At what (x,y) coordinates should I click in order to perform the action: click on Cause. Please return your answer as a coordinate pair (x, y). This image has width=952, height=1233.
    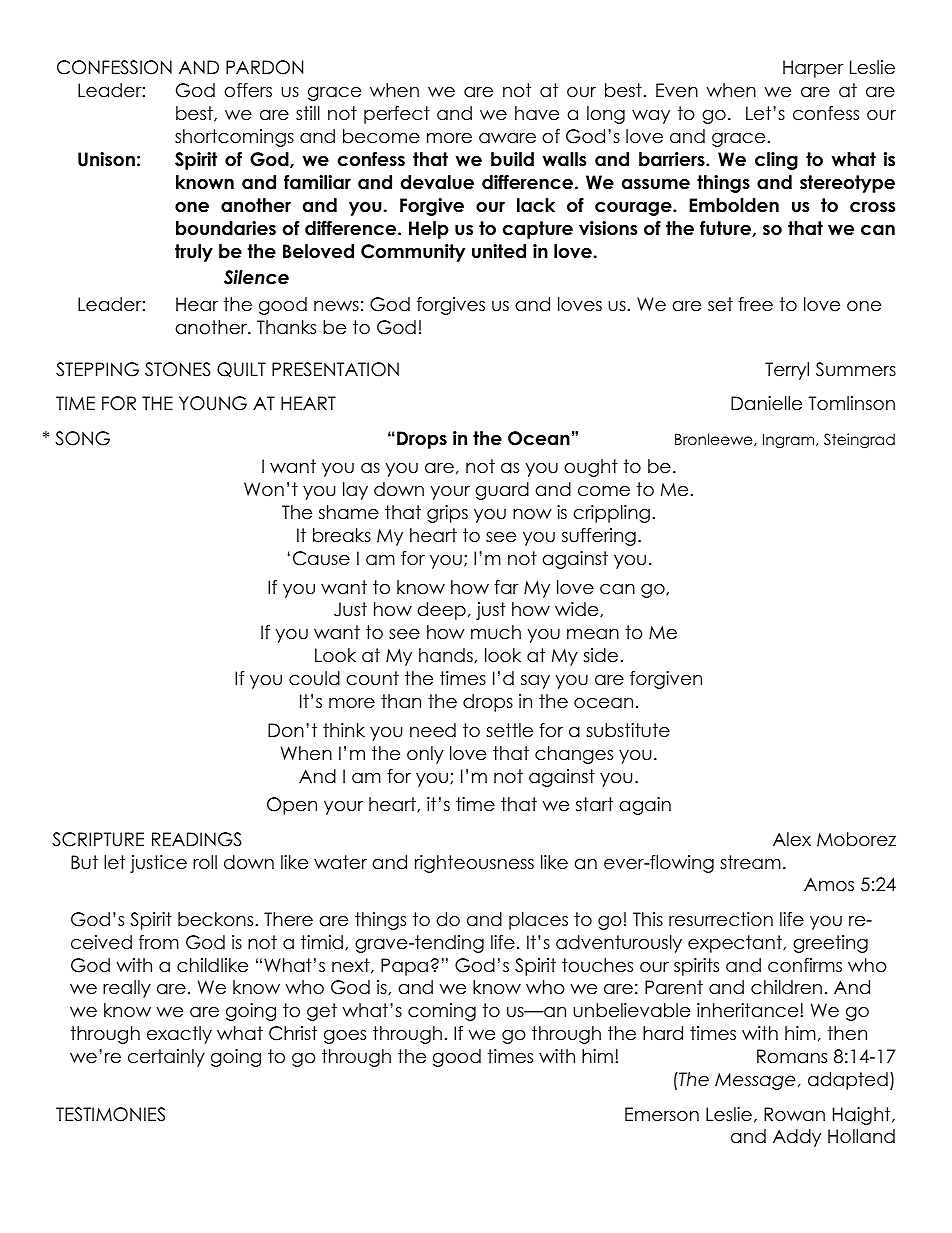
    Looking at the image, I should click on (321, 558).
